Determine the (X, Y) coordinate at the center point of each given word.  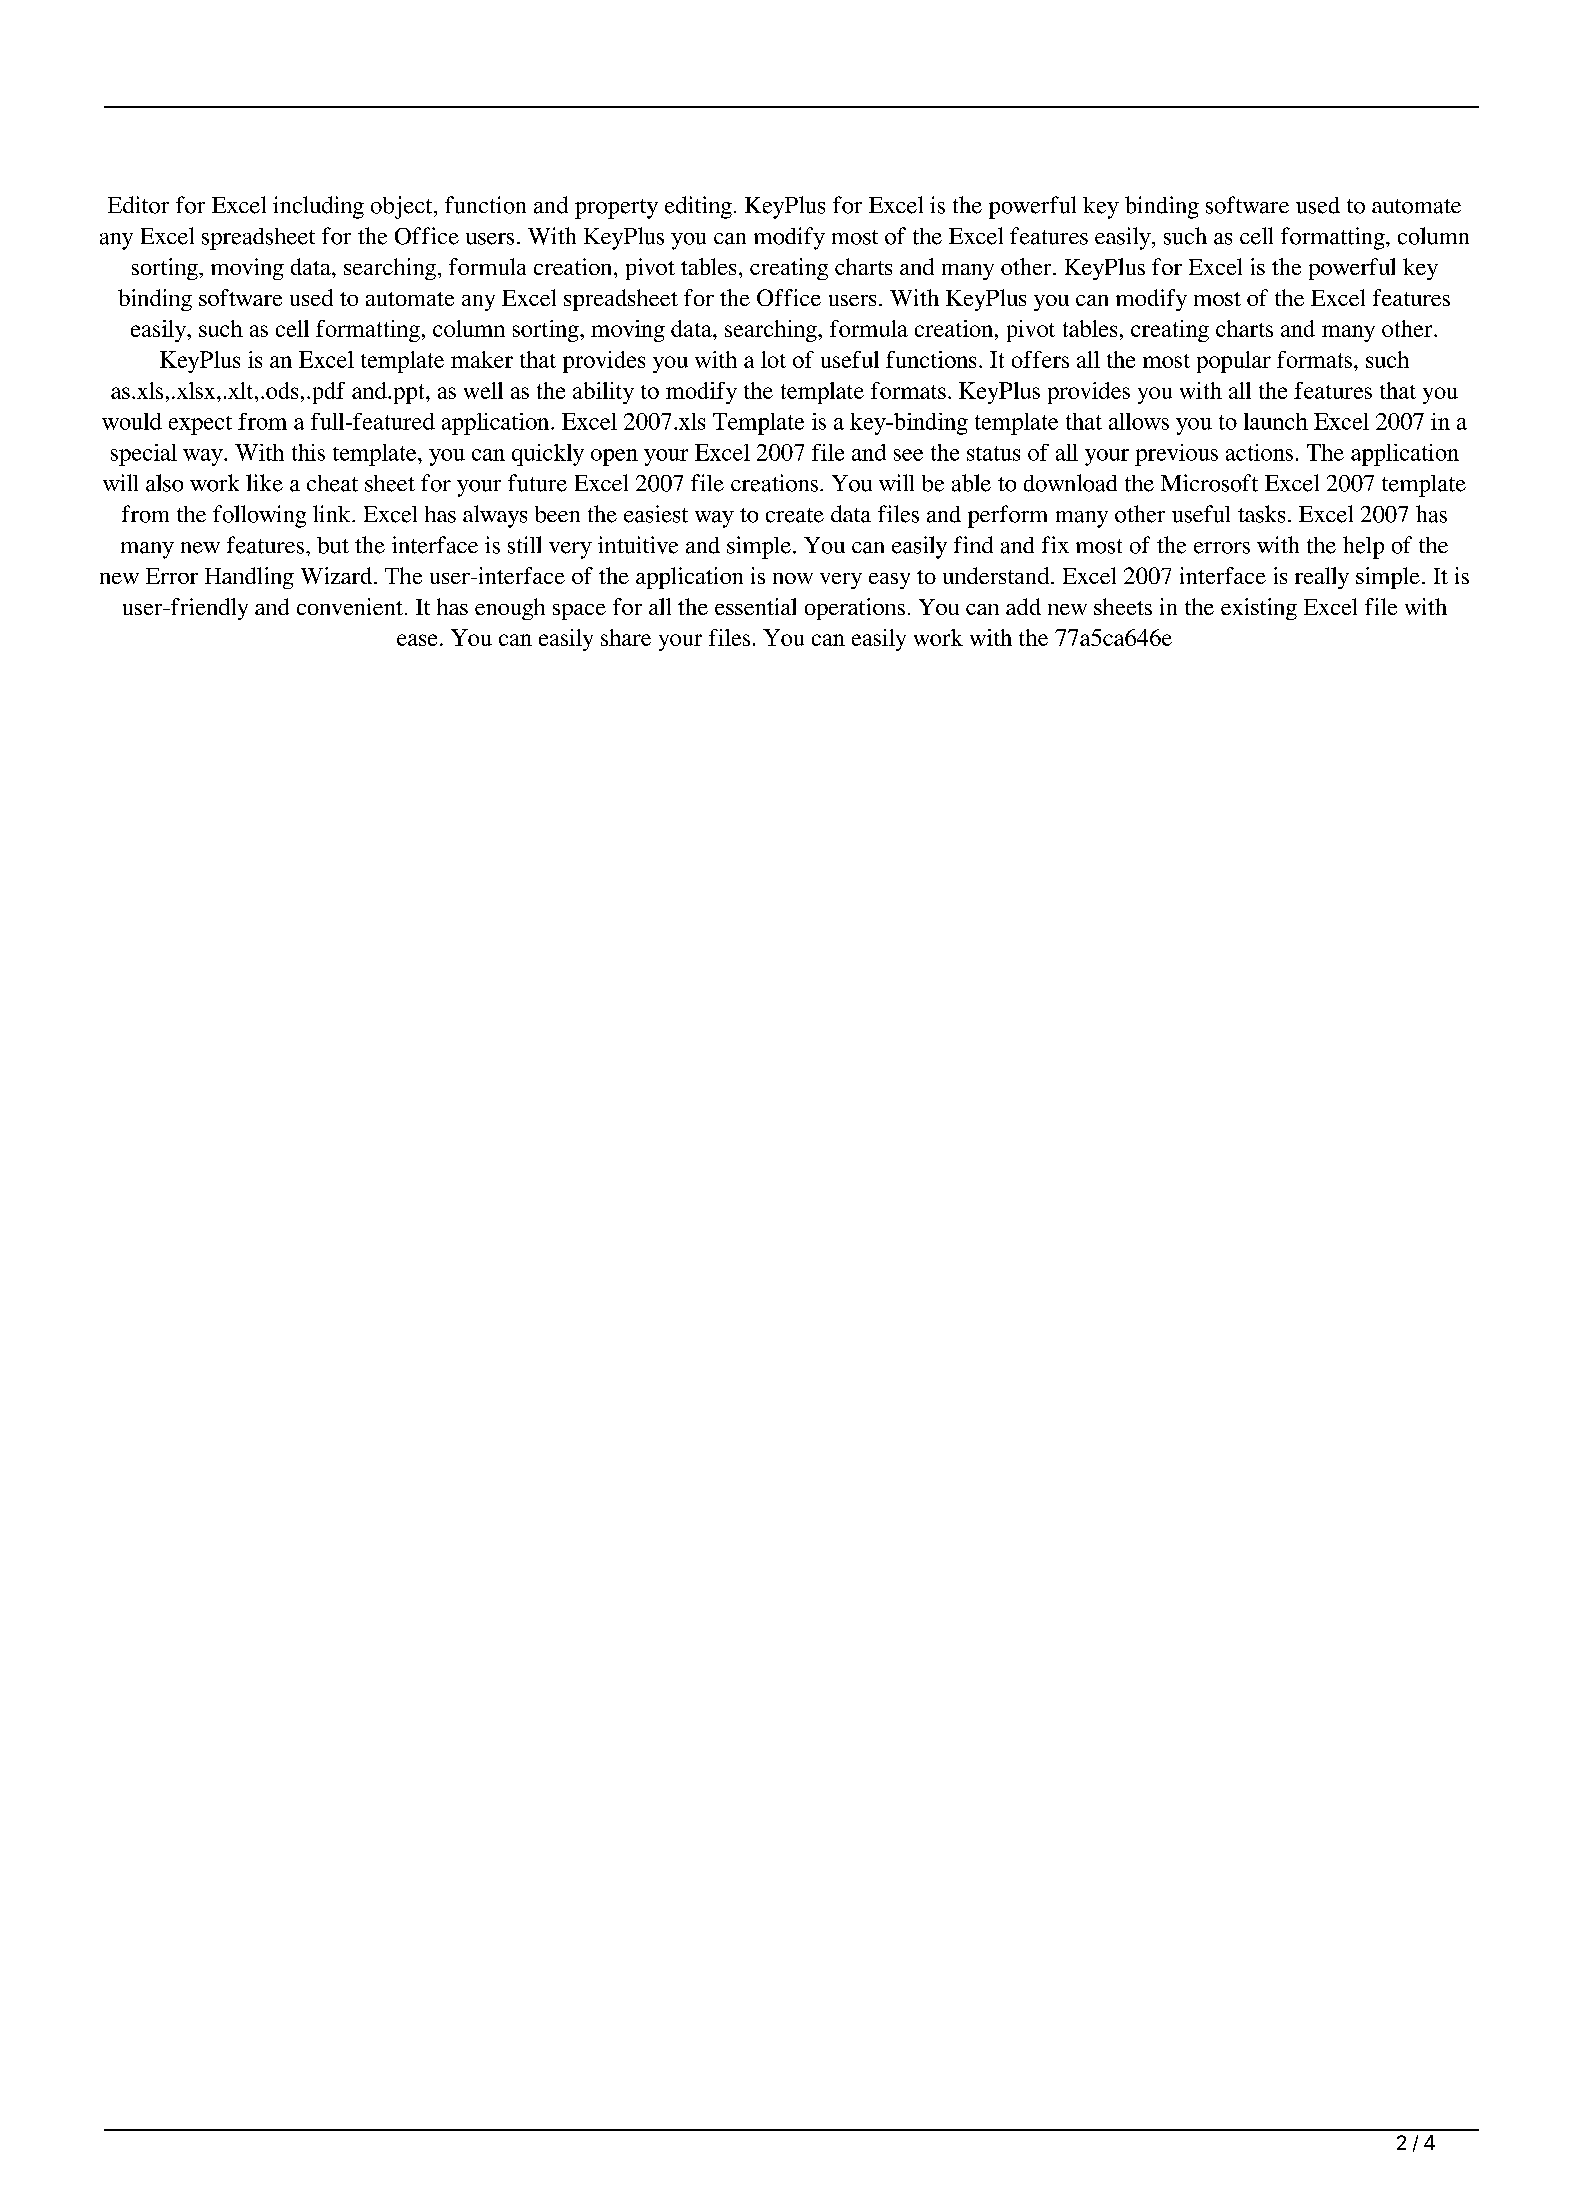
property (616, 209)
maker (482, 359)
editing (698, 207)
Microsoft (1209, 483)
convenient (350, 606)
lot (773, 359)
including (318, 207)
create (795, 515)
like (264, 483)
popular (1234, 362)
